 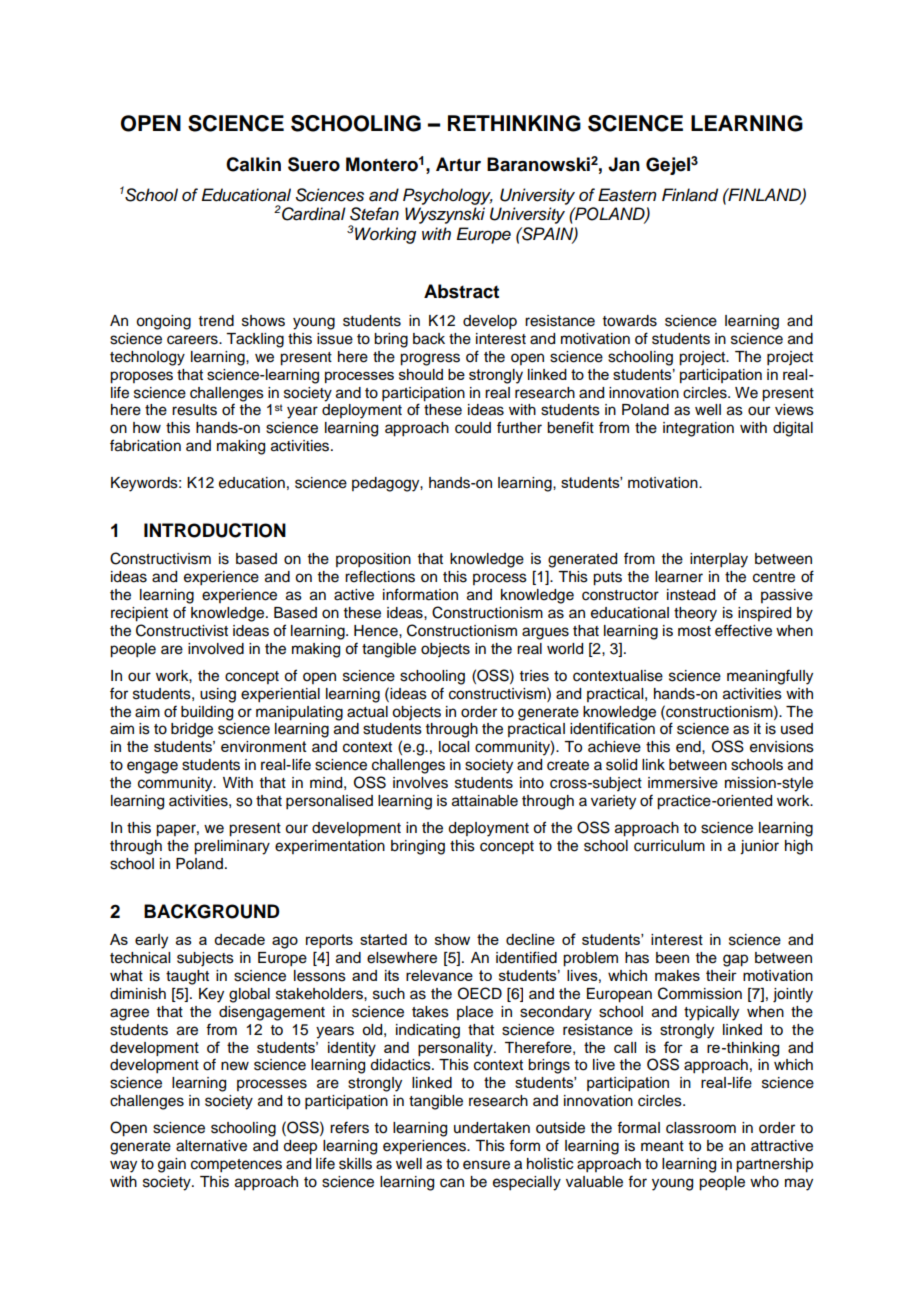 What do you see at coordinates (759, 847) in the image?
I see `junior` at bounding box center [759, 847].
